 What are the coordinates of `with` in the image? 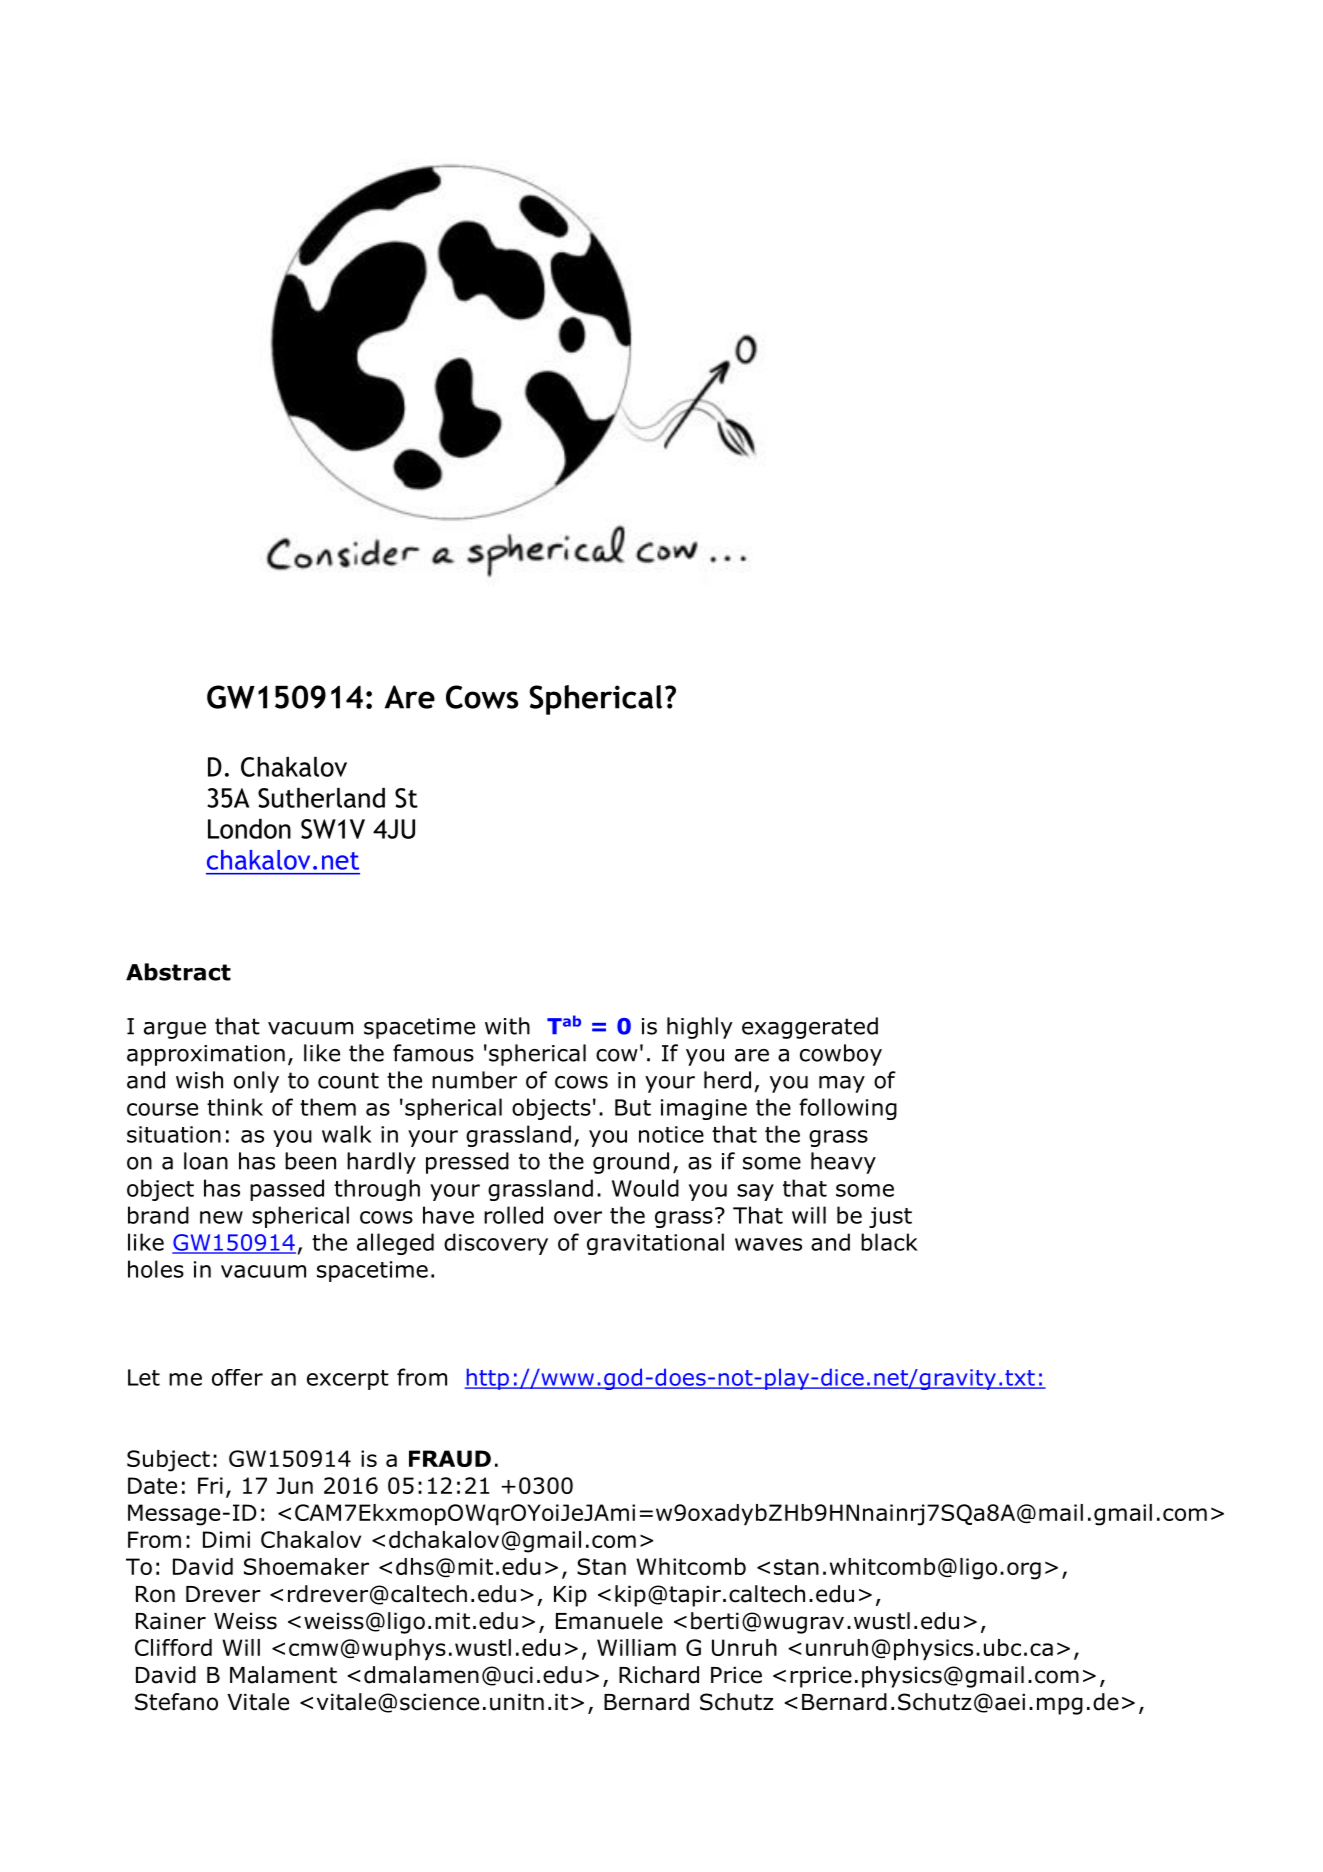 It's located at (507, 1026).
